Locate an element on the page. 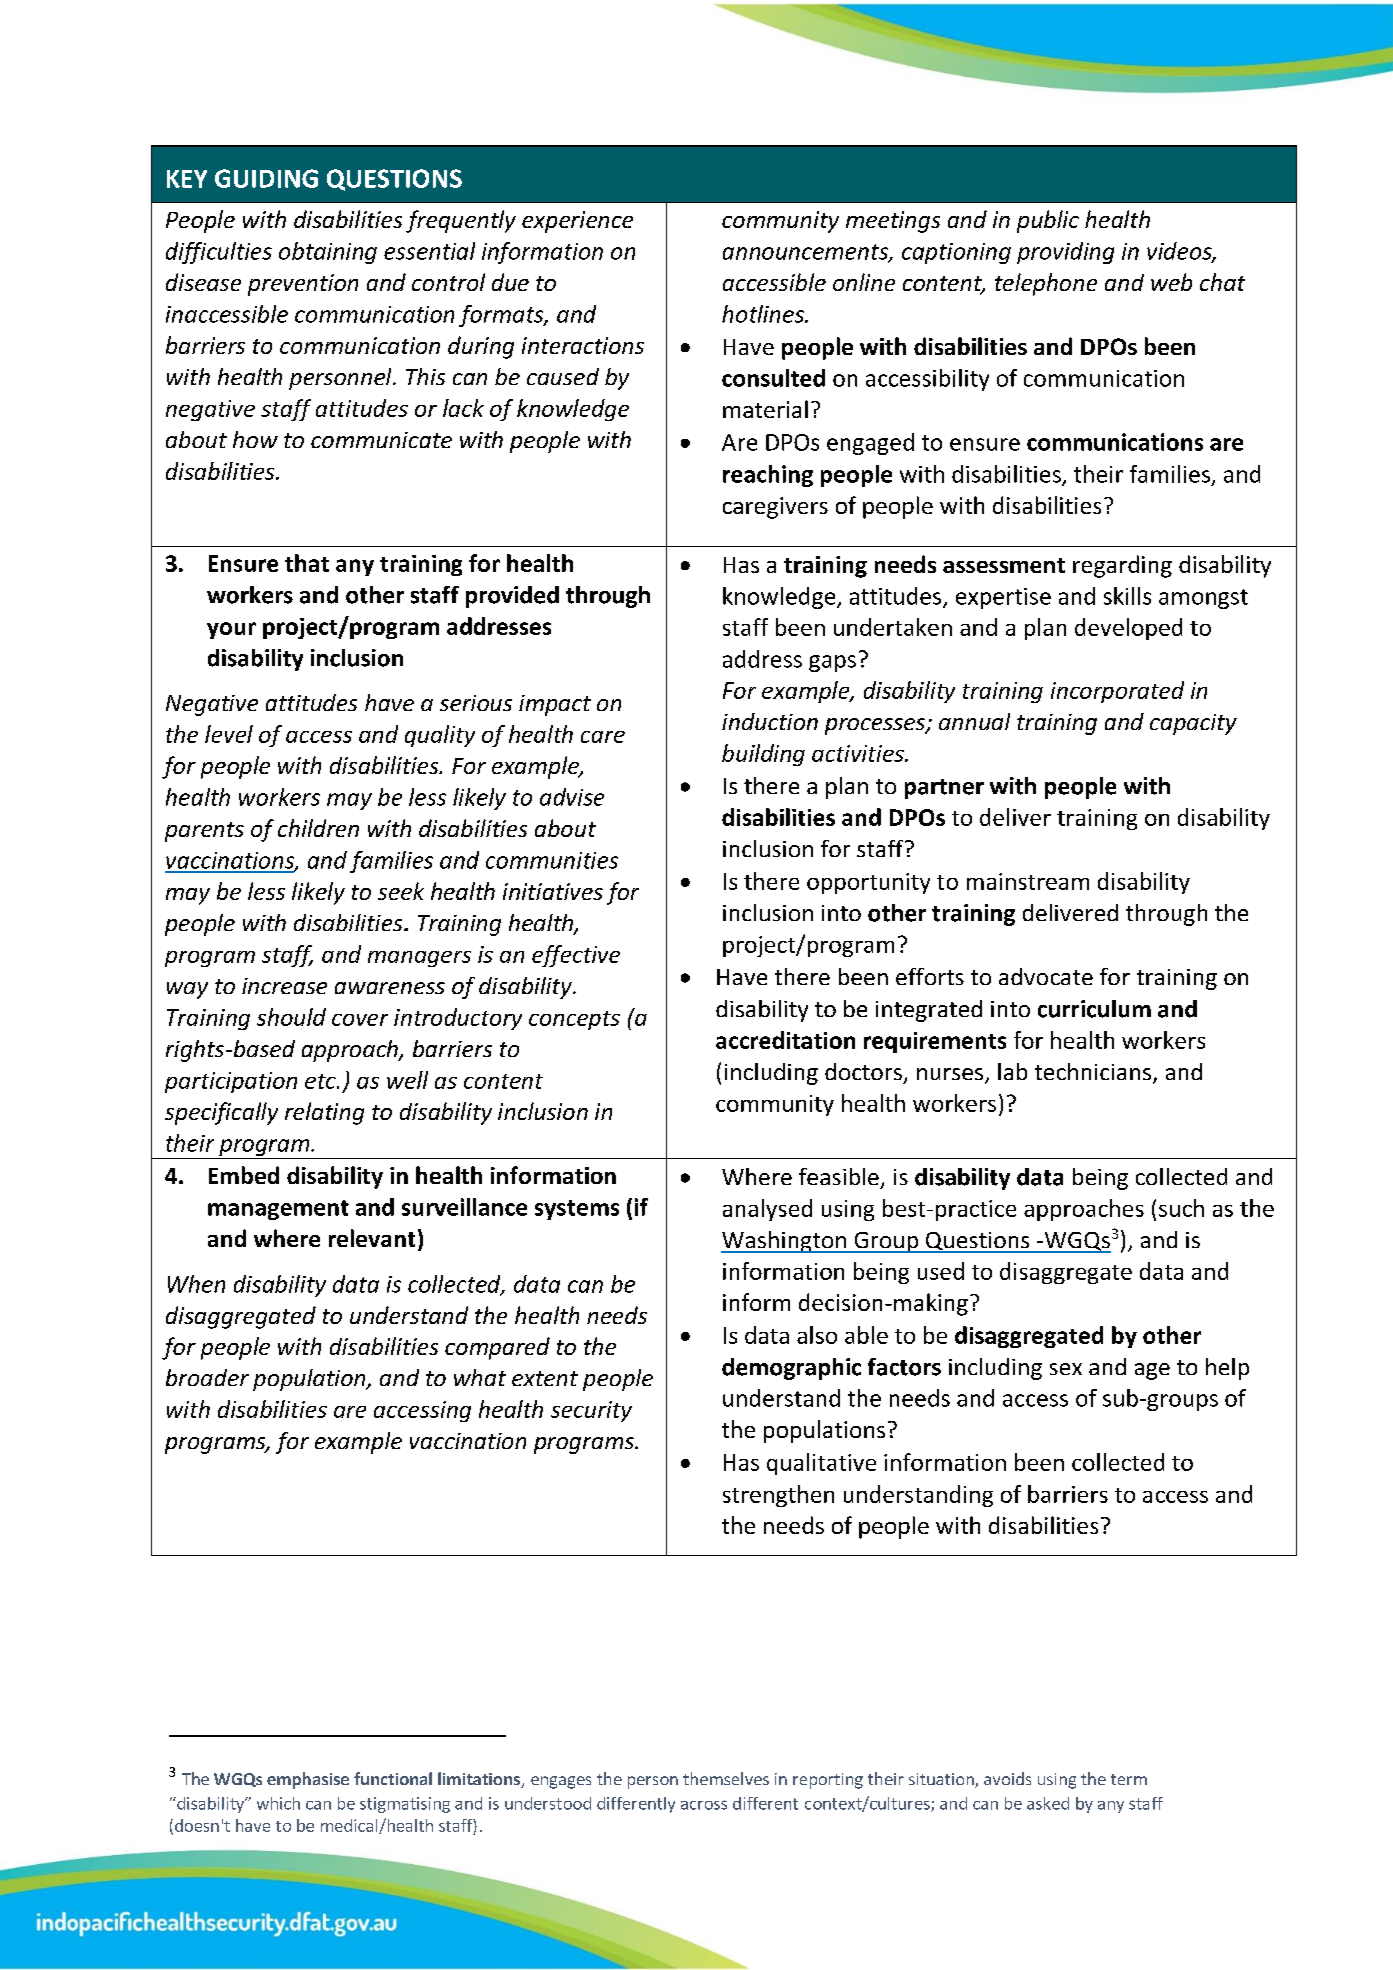 Image resolution: width=1393 pixels, height=1970 pixels. themselves is located at coordinates (726, 1778).
